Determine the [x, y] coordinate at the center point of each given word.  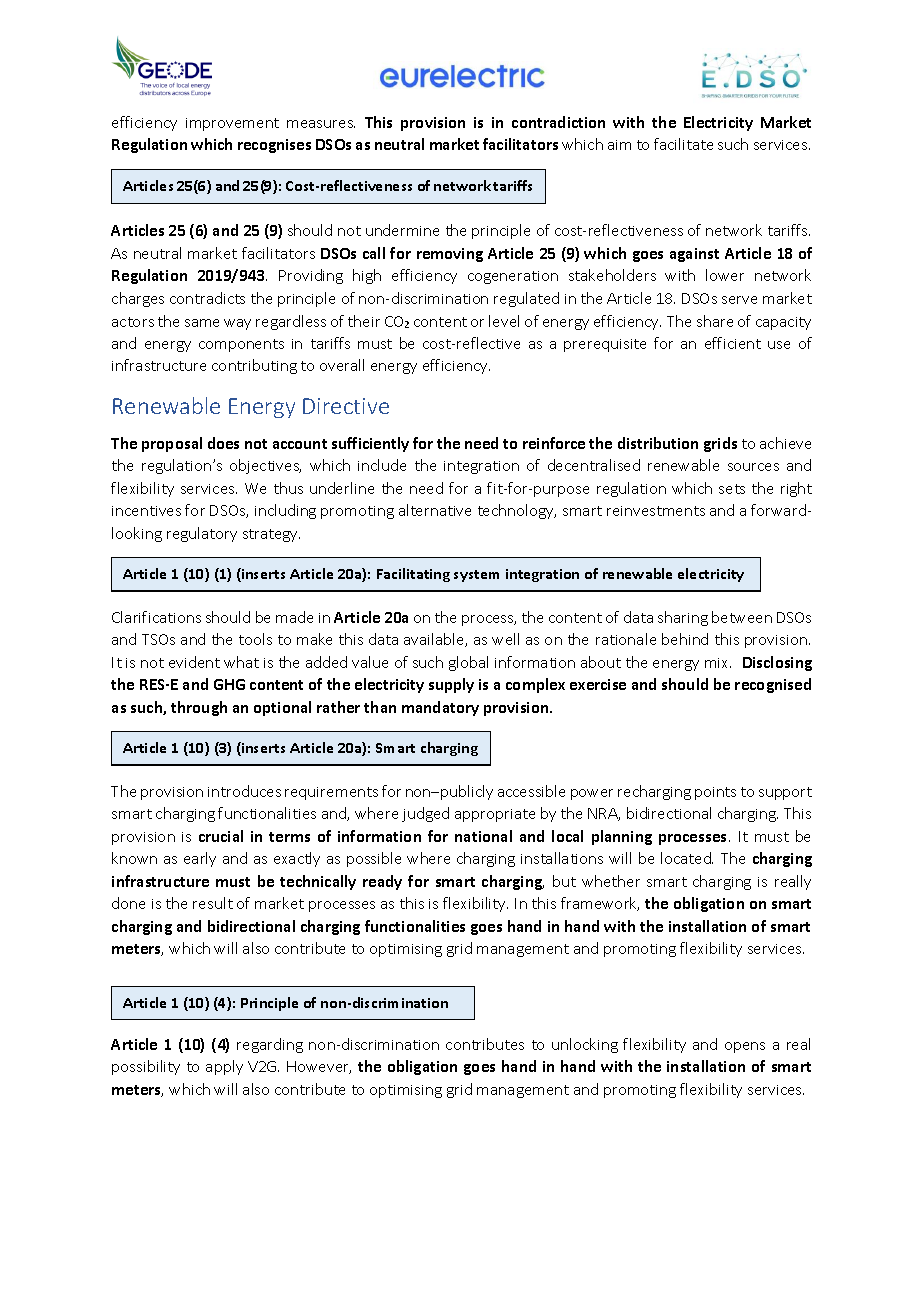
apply [224, 1067]
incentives [146, 511]
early [200, 859]
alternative [435, 510]
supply [451, 685]
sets [732, 489]
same [202, 323]
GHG [229, 684]
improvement [232, 124]
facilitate [683, 144]
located [687, 858]
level [504, 321]
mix [718, 663]
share [715, 321]
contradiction [558, 122]
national [483, 836]
